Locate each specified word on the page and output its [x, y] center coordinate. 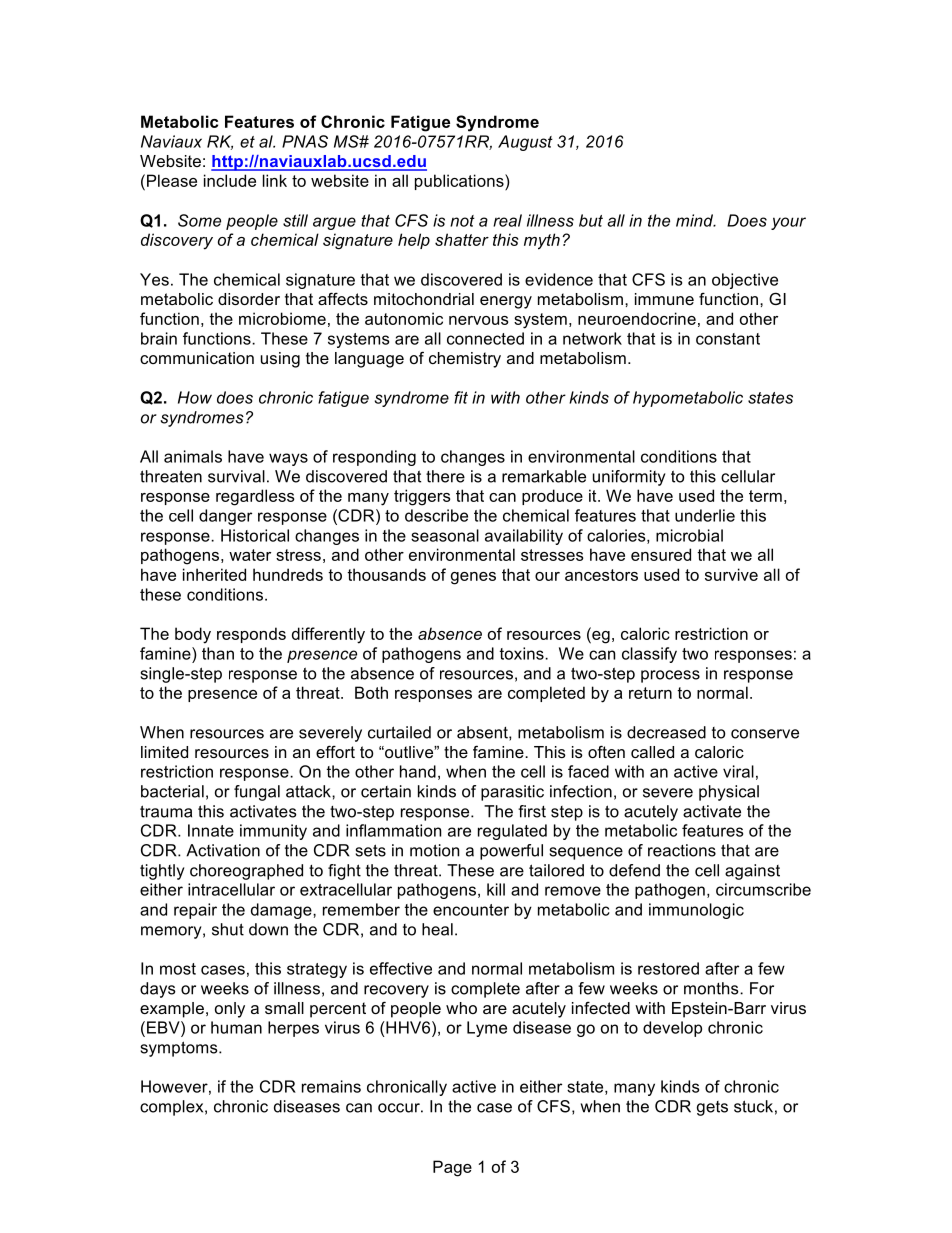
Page [452, 1168]
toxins [523, 653]
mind [696, 220]
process [670, 676]
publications [460, 182]
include [230, 180]
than [218, 653]
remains [331, 1086]
